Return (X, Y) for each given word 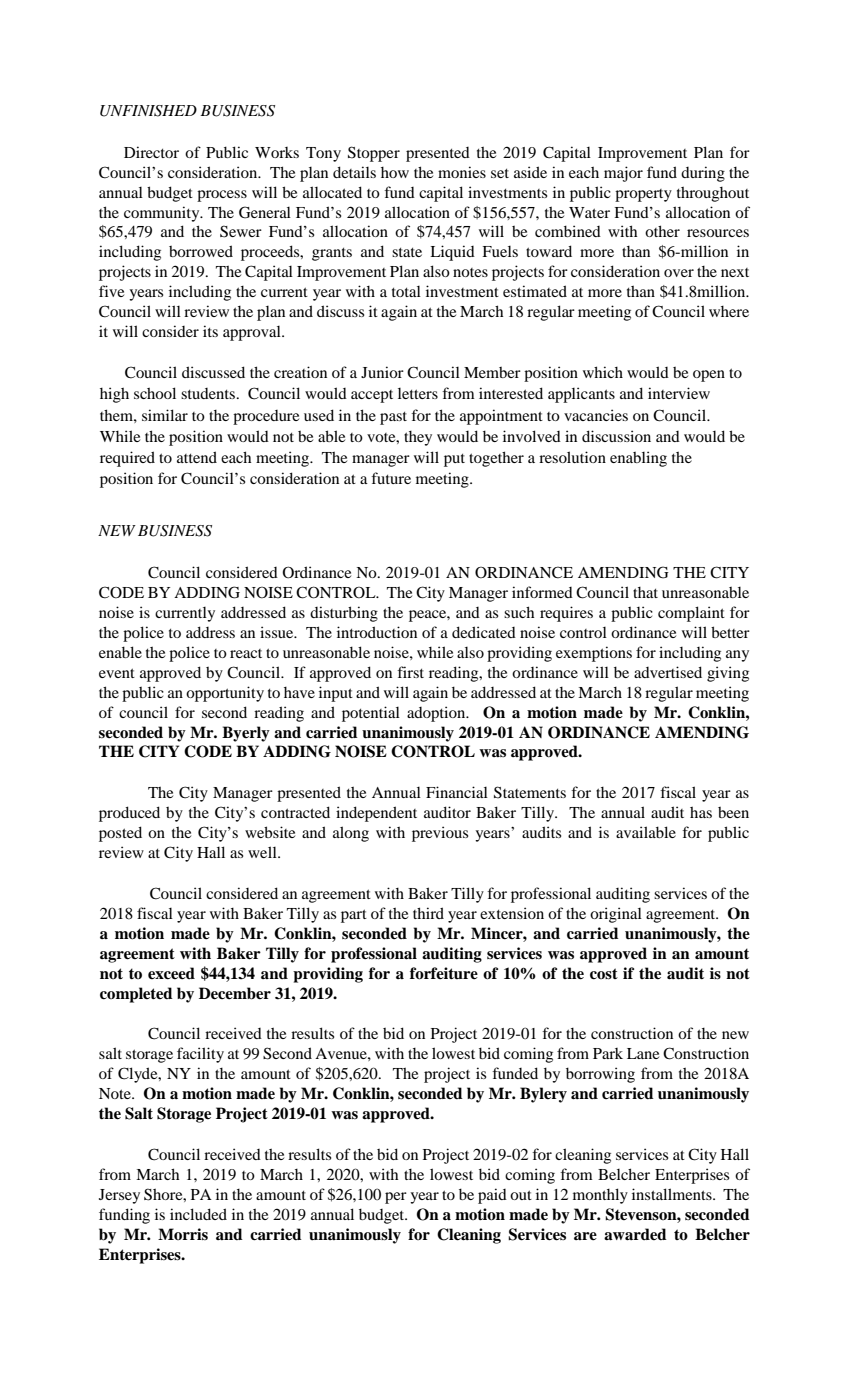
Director (151, 152)
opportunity (225, 694)
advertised (668, 672)
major (623, 174)
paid (492, 1196)
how (395, 172)
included (198, 1214)
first (410, 672)
